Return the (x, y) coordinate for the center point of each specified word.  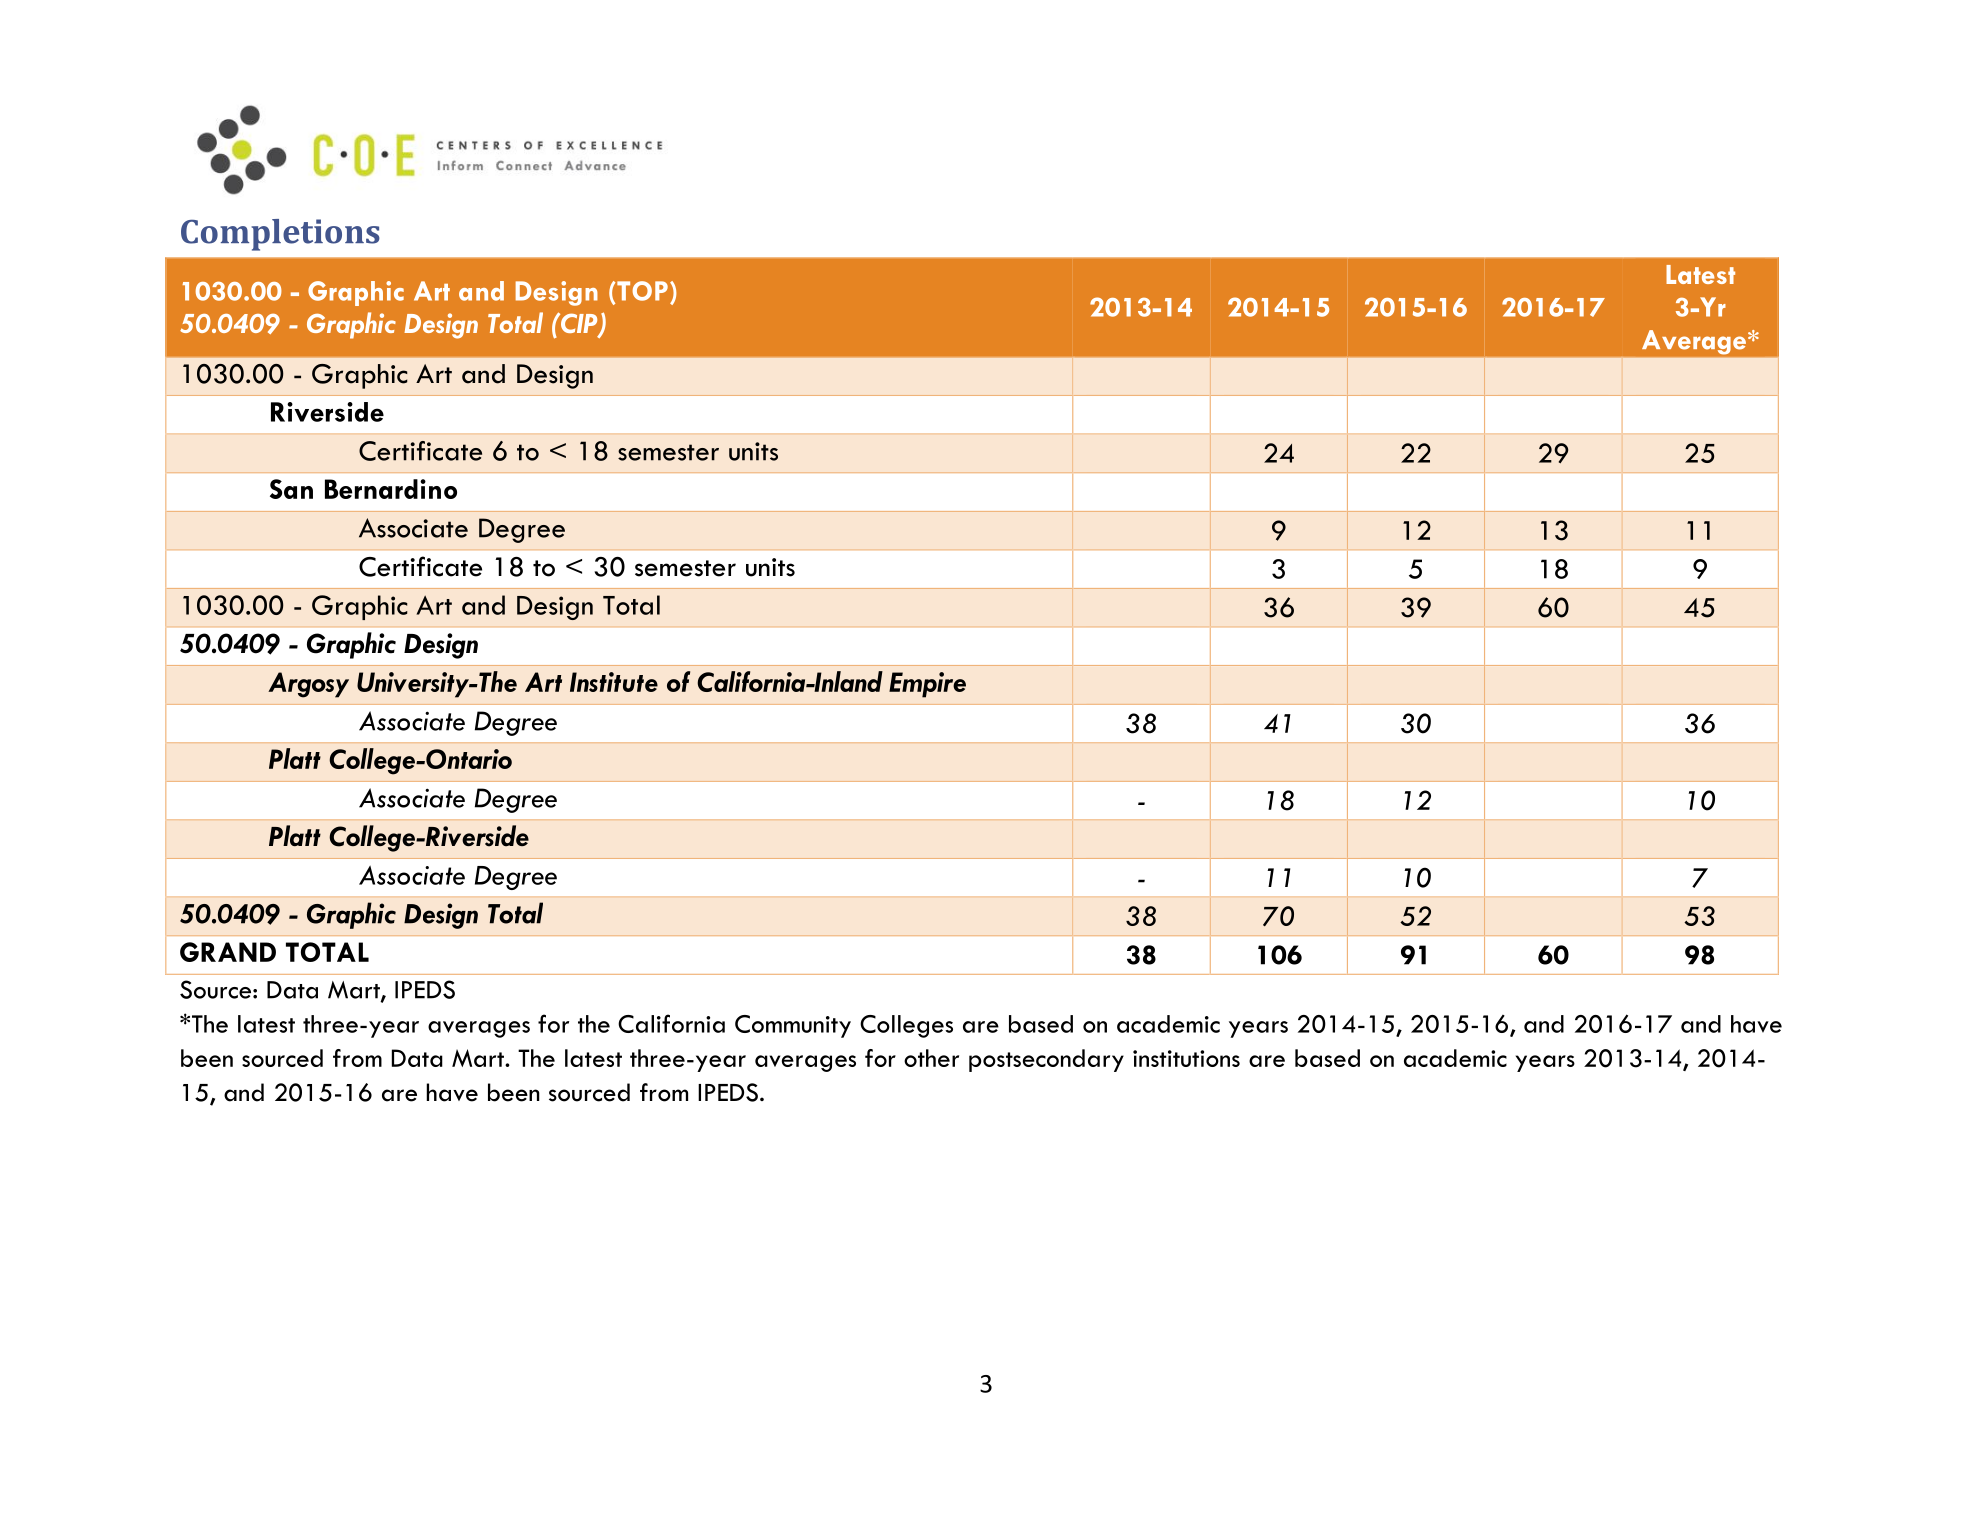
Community (793, 1026)
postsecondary (1046, 1060)
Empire (927, 685)
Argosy (308, 685)
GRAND (228, 952)
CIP (579, 324)
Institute (614, 682)
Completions (280, 235)
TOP (642, 291)
